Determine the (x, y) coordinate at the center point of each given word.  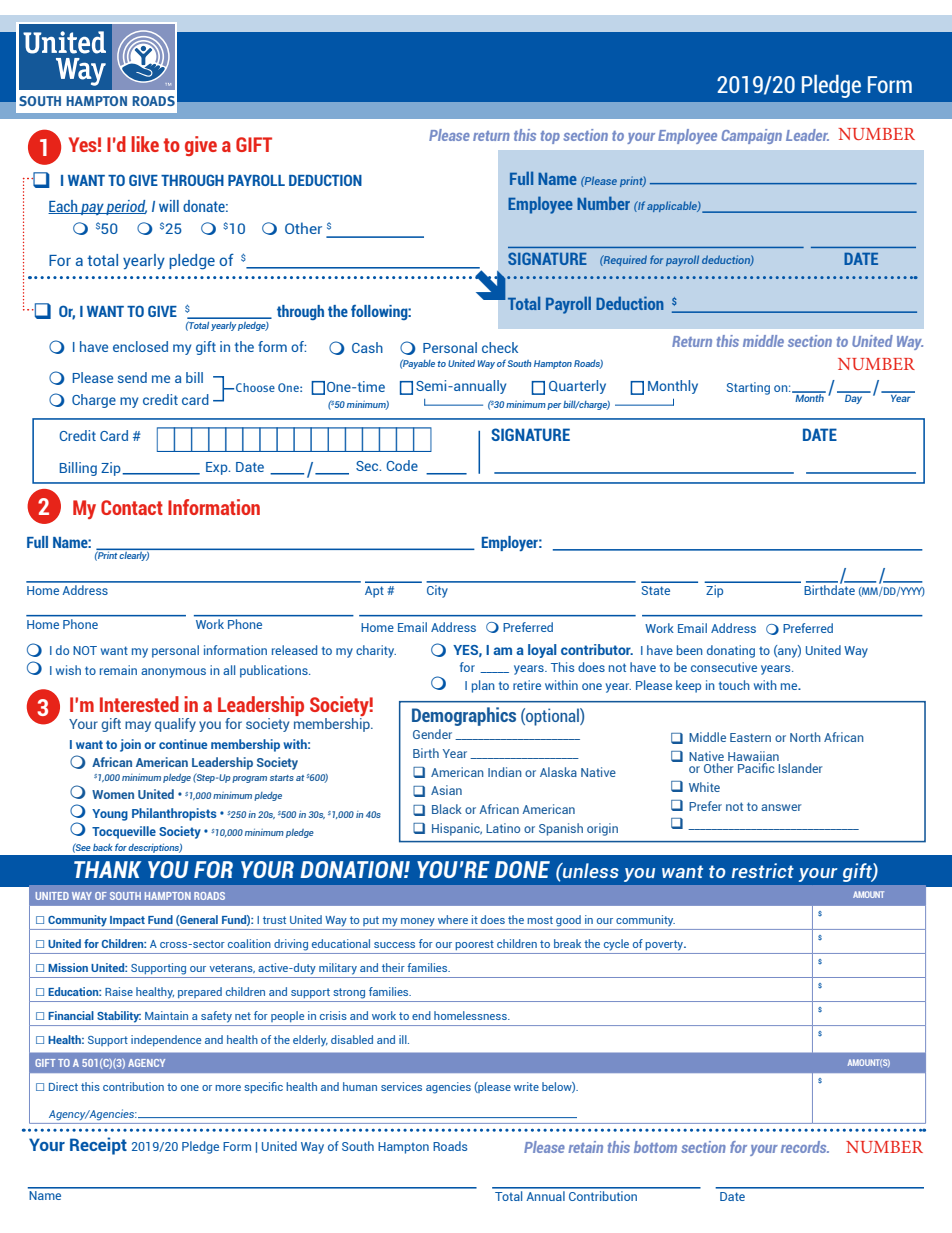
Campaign (752, 136)
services (401, 1086)
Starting (748, 388)
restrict (763, 870)
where (453, 919)
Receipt (98, 1146)
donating (731, 651)
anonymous (173, 673)
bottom (655, 1147)
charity (376, 651)
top (550, 137)
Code (402, 465)
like (145, 144)
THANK (107, 869)
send (132, 377)
